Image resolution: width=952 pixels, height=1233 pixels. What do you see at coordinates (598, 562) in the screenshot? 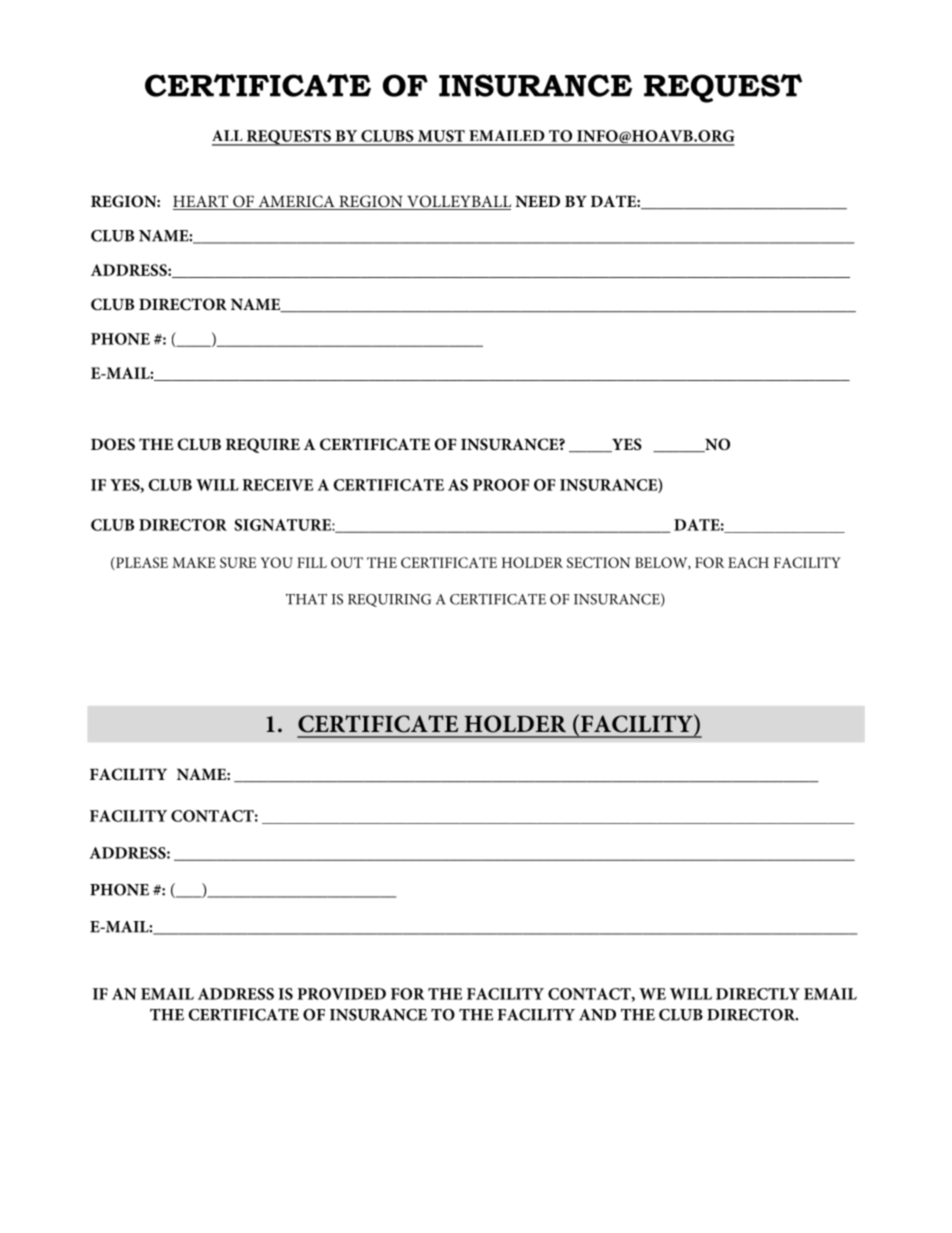
I see `SECTION` at bounding box center [598, 562].
